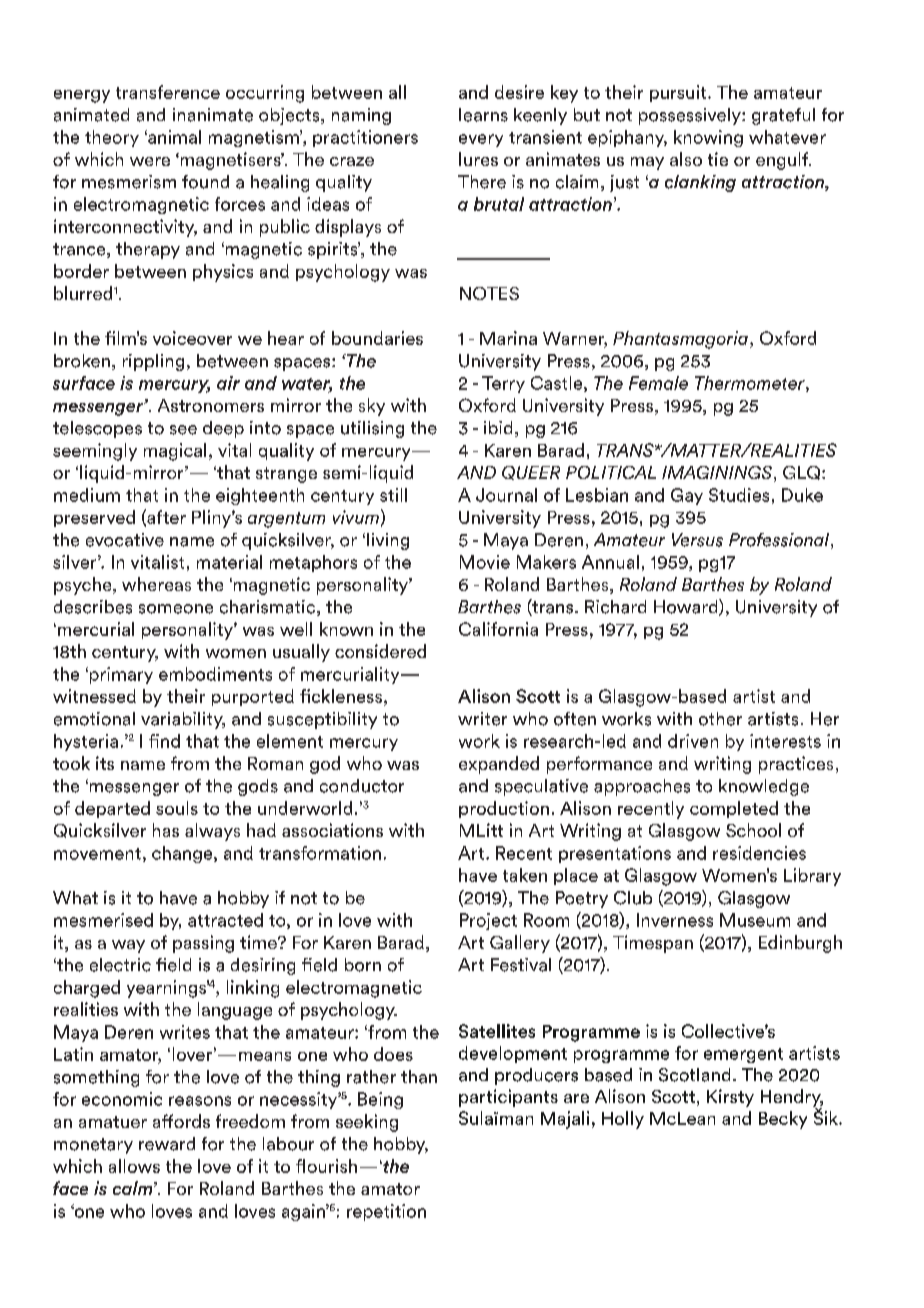 Image resolution: width=924 pixels, height=1308 pixels. What do you see at coordinates (192, 338) in the page?
I see `voiceover` at bounding box center [192, 338].
